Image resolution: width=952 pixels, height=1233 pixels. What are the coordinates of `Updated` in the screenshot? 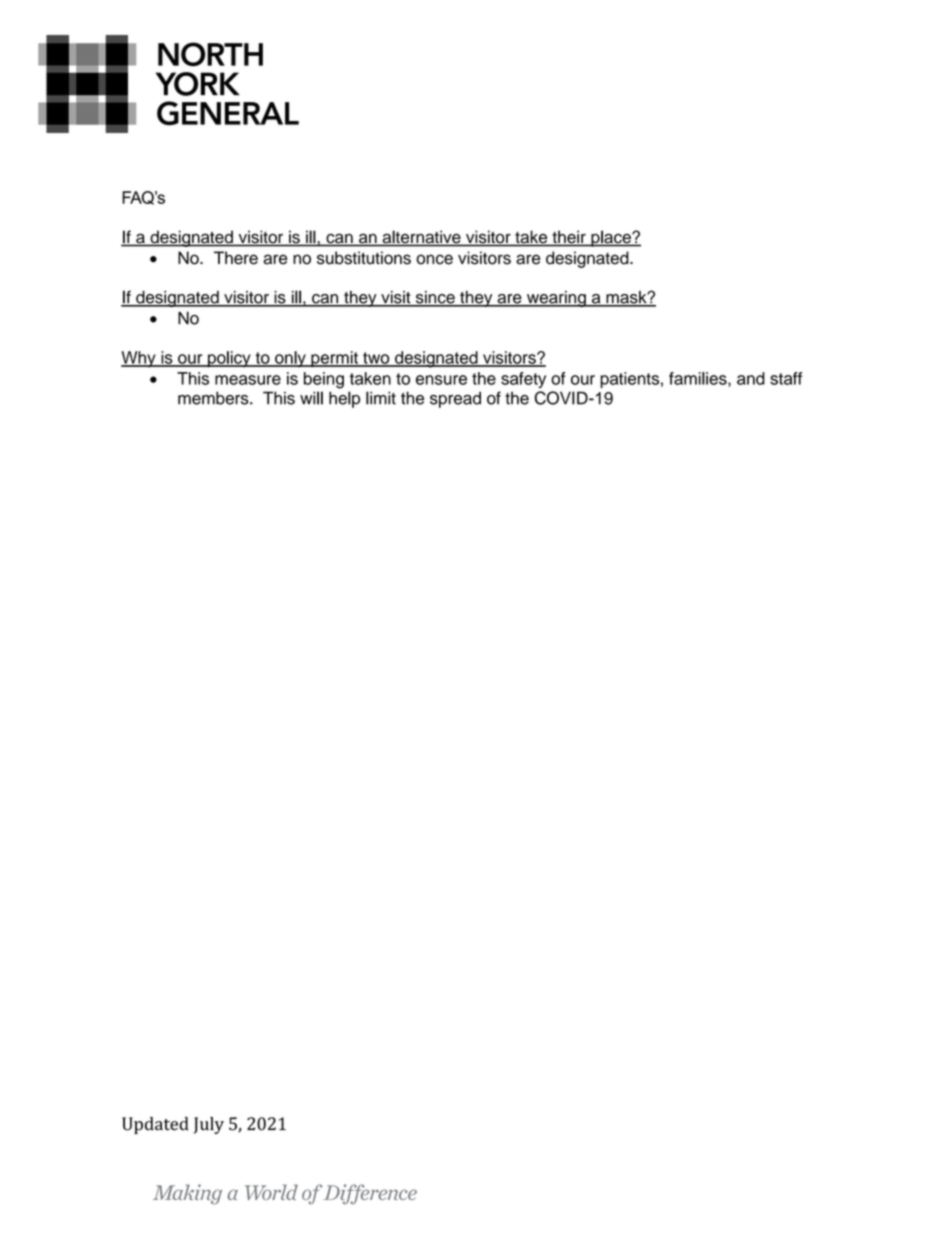 It's located at (155, 1125).
